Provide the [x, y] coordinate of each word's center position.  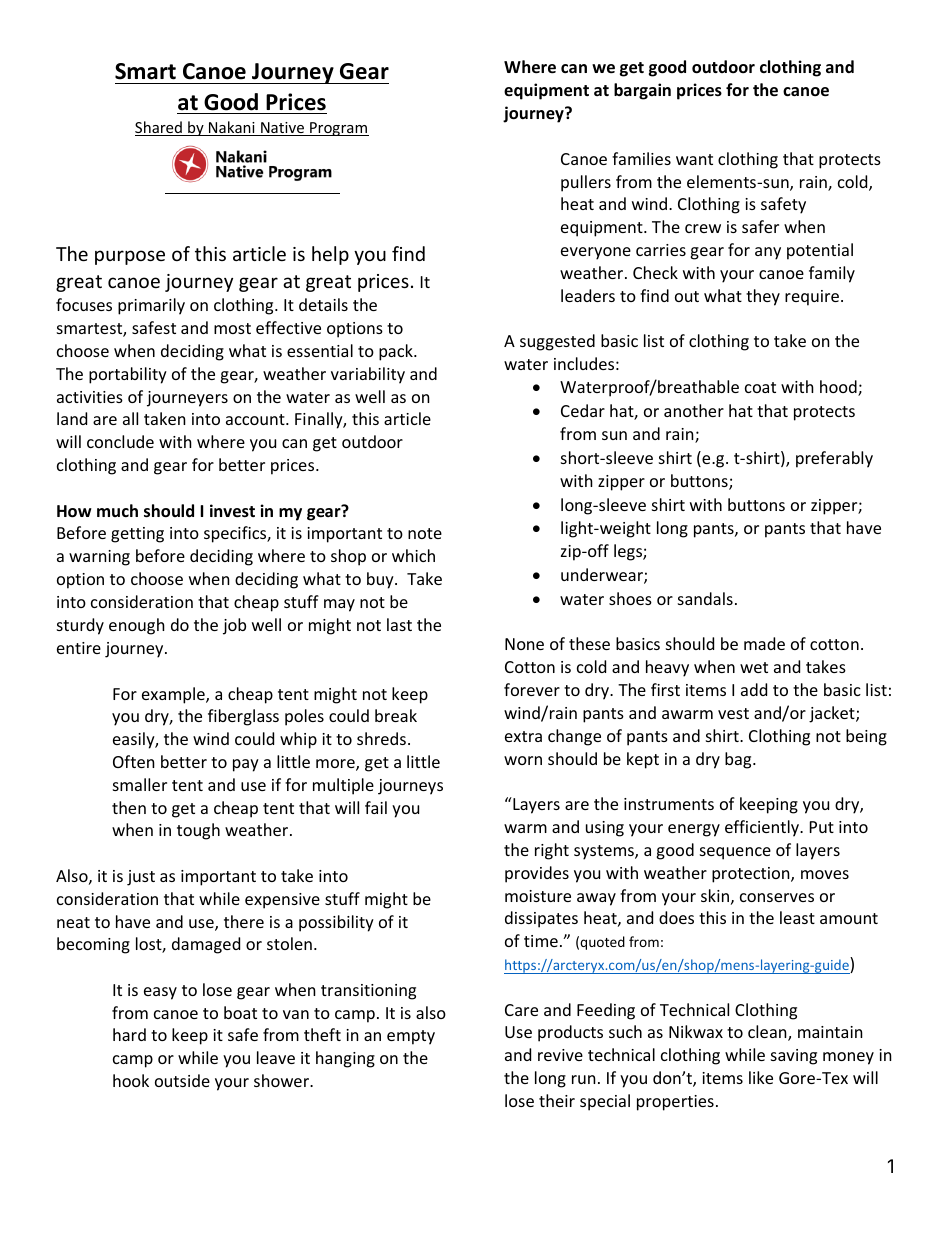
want [694, 159]
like [761, 1077]
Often [134, 761]
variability [368, 375]
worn [523, 760]
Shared [159, 128]
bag [739, 760]
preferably [834, 459]
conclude [120, 441]
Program [338, 129]
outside [182, 1080]
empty [411, 1037]
